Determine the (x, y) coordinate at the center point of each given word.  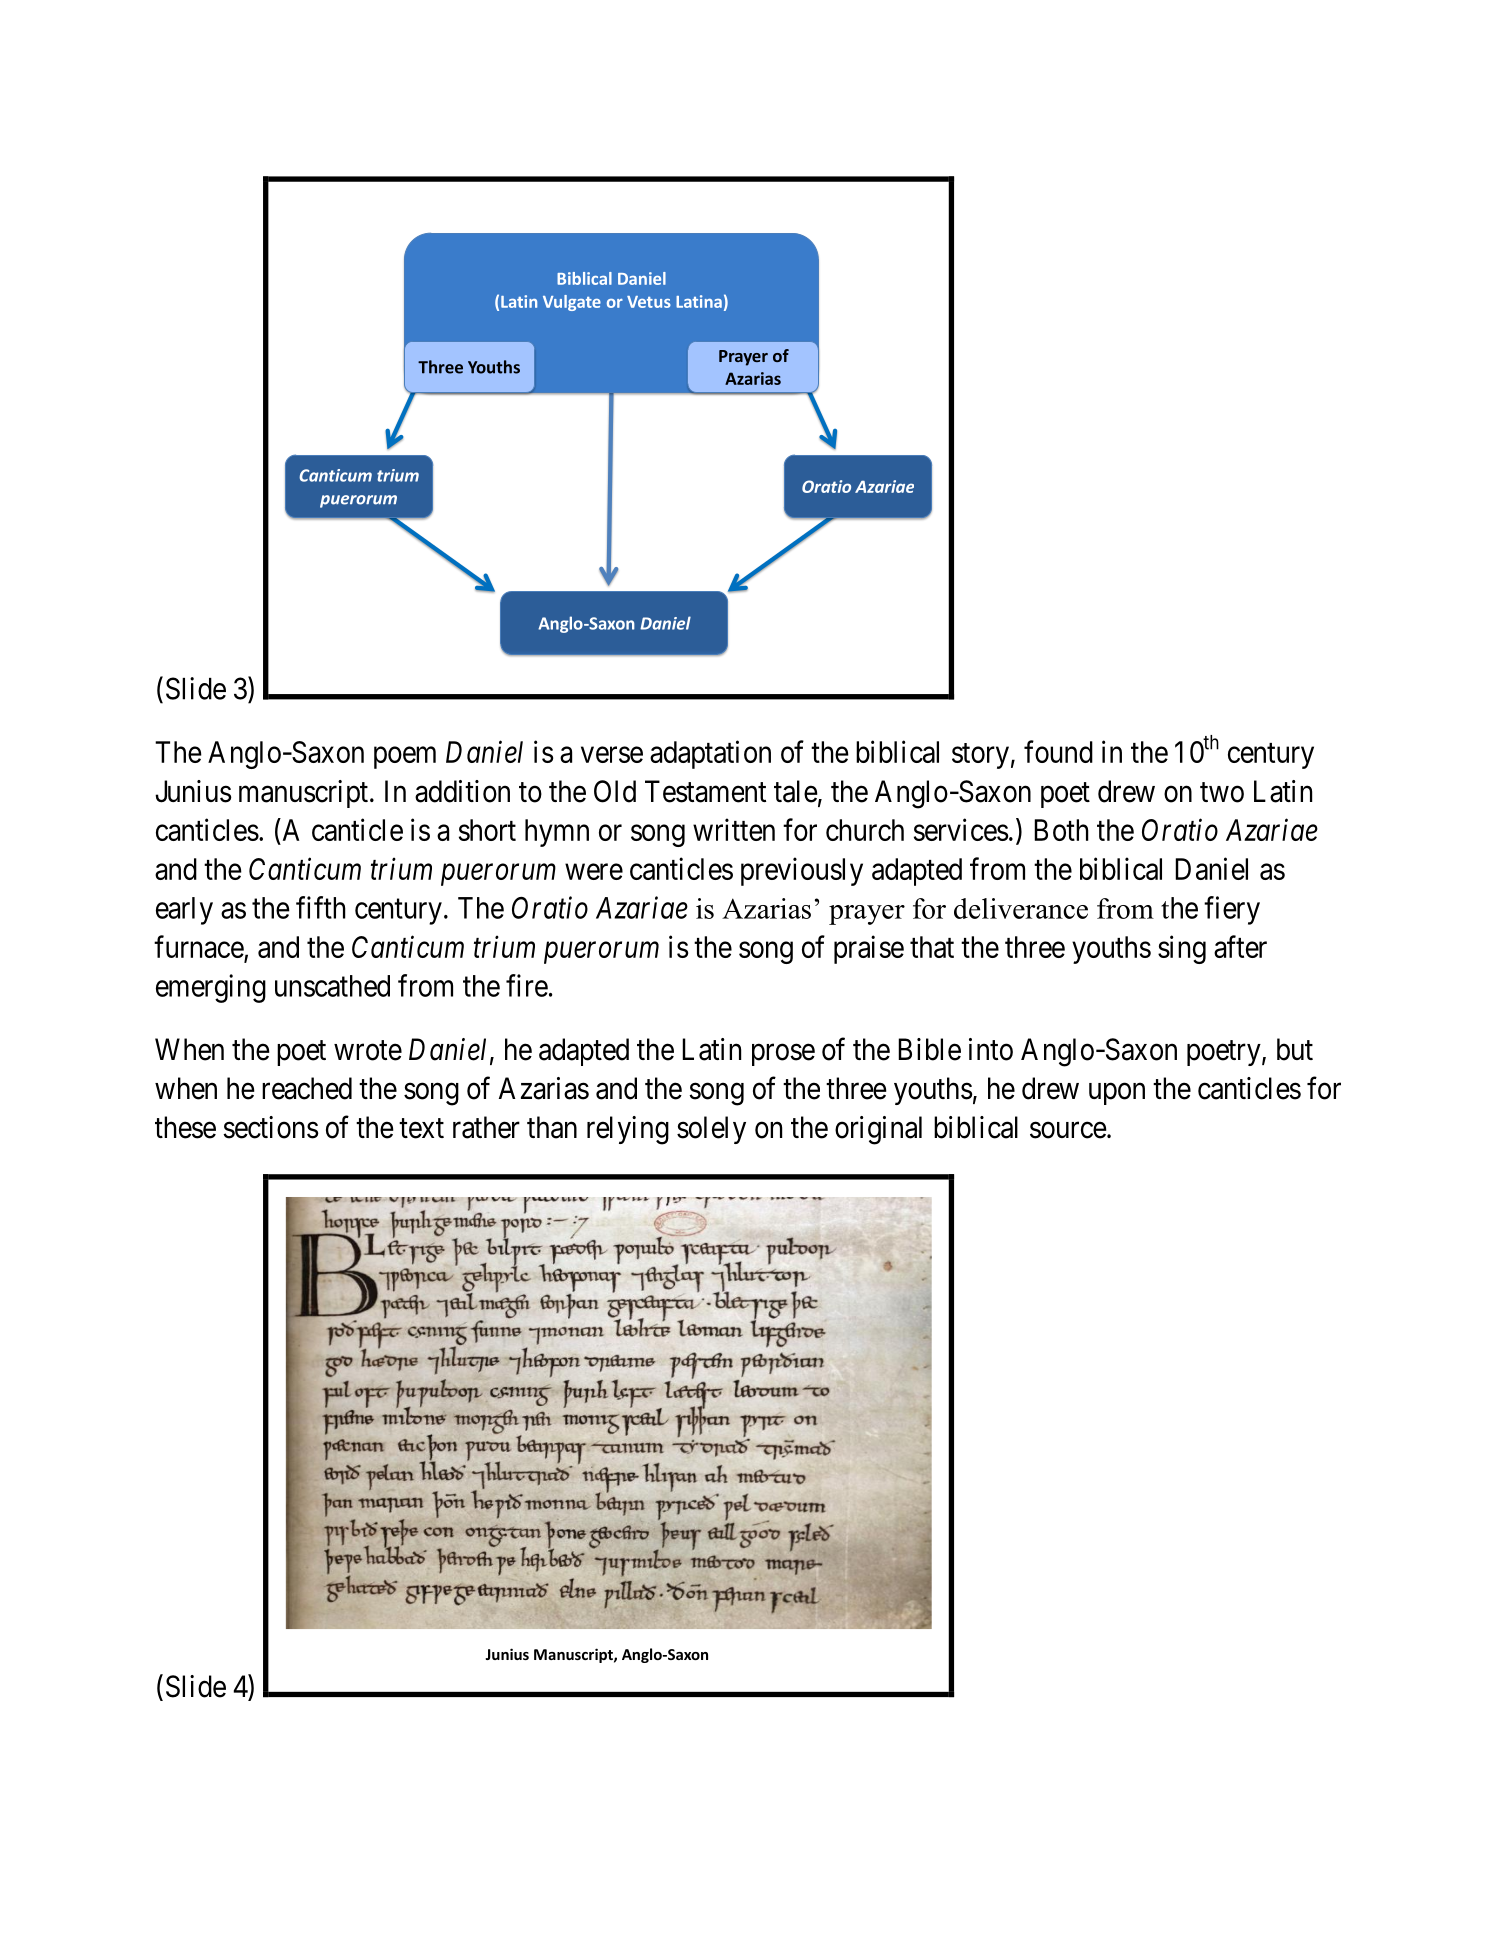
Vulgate (572, 303)
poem (405, 758)
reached (307, 1088)
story (980, 756)
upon (1117, 1094)
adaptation (710, 754)
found (1058, 751)
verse (612, 755)
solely (711, 1130)
